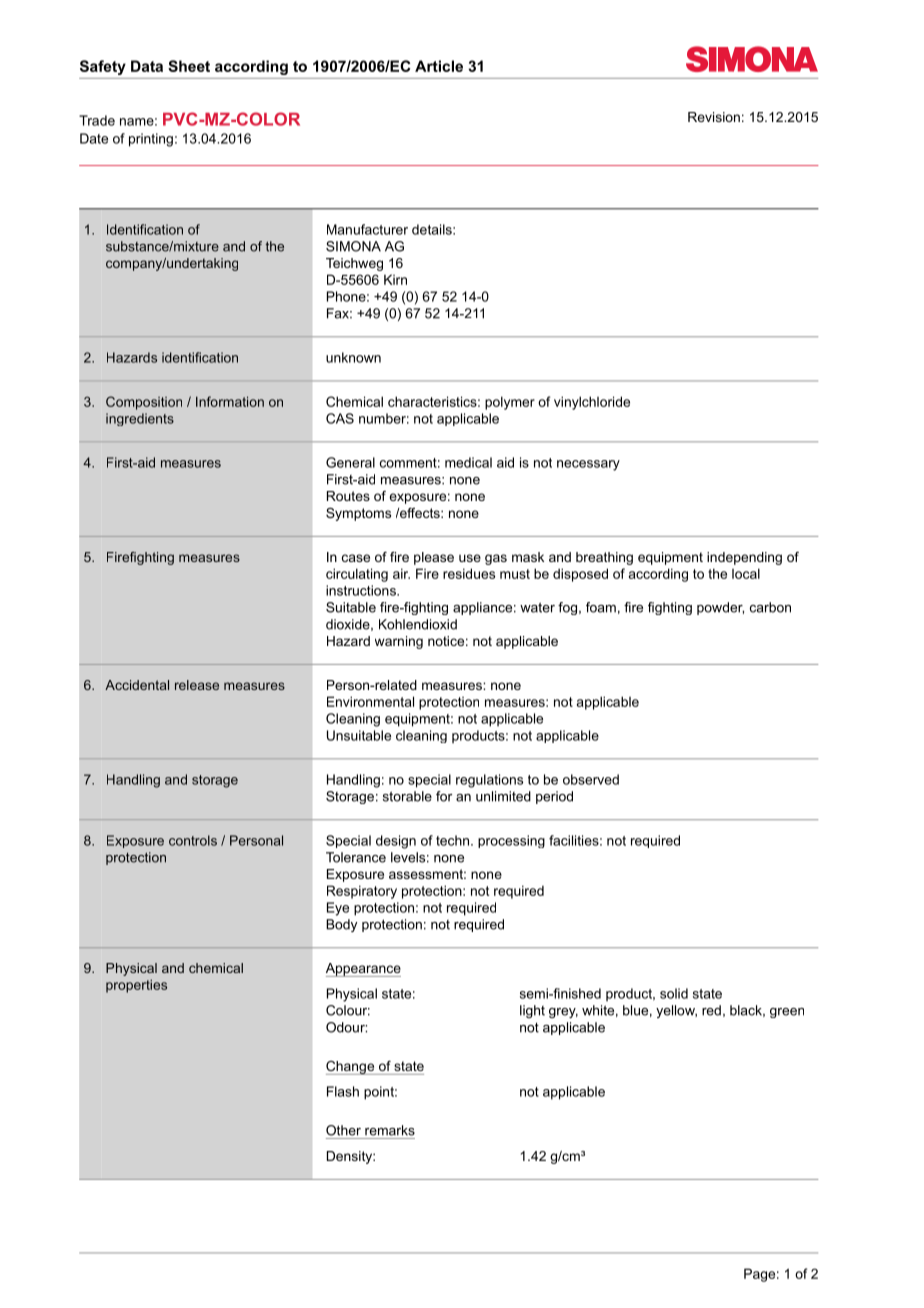  I want to click on powder, so click(720, 608).
